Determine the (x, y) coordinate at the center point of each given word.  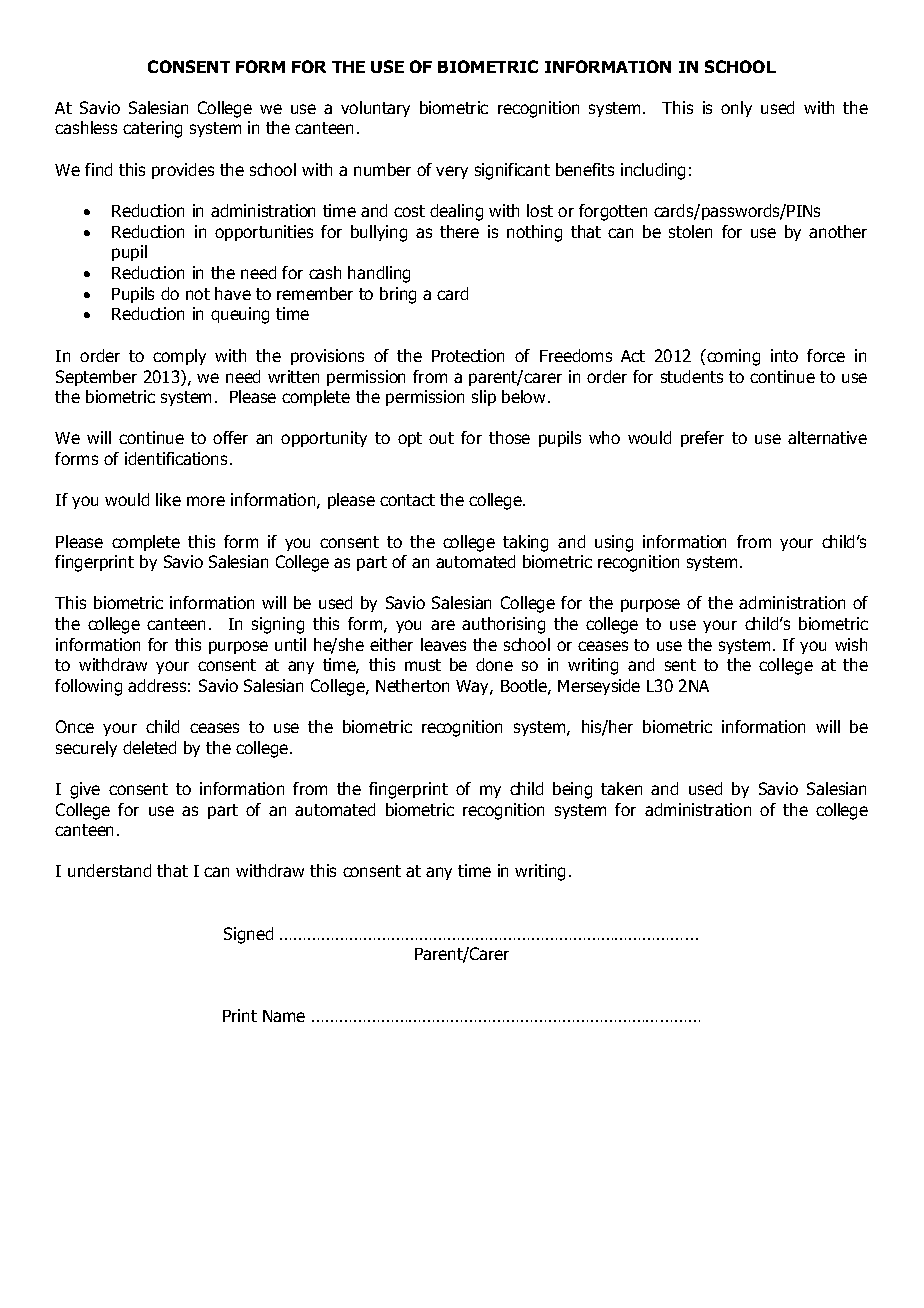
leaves (443, 644)
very (452, 172)
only (736, 109)
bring (398, 295)
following (88, 687)
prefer (702, 439)
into (784, 355)
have (233, 293)
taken (621, 788)
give (85, 790)
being (572, 790)
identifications (176, 458)
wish (851, 644)
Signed (248, 935)
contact (407, 500)
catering (152, 129)
